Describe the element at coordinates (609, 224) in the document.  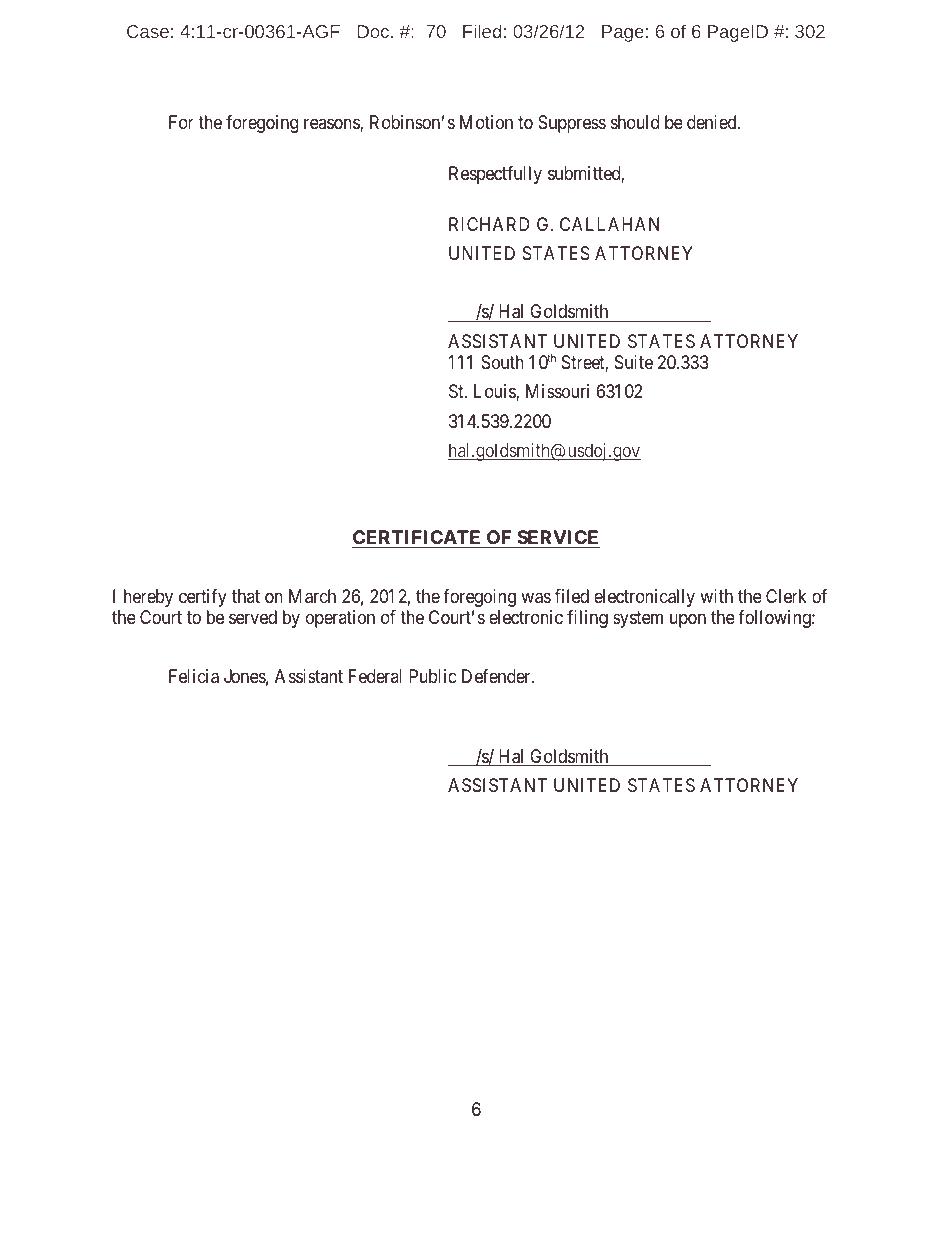
I see `CALLAHAN` at that location.
